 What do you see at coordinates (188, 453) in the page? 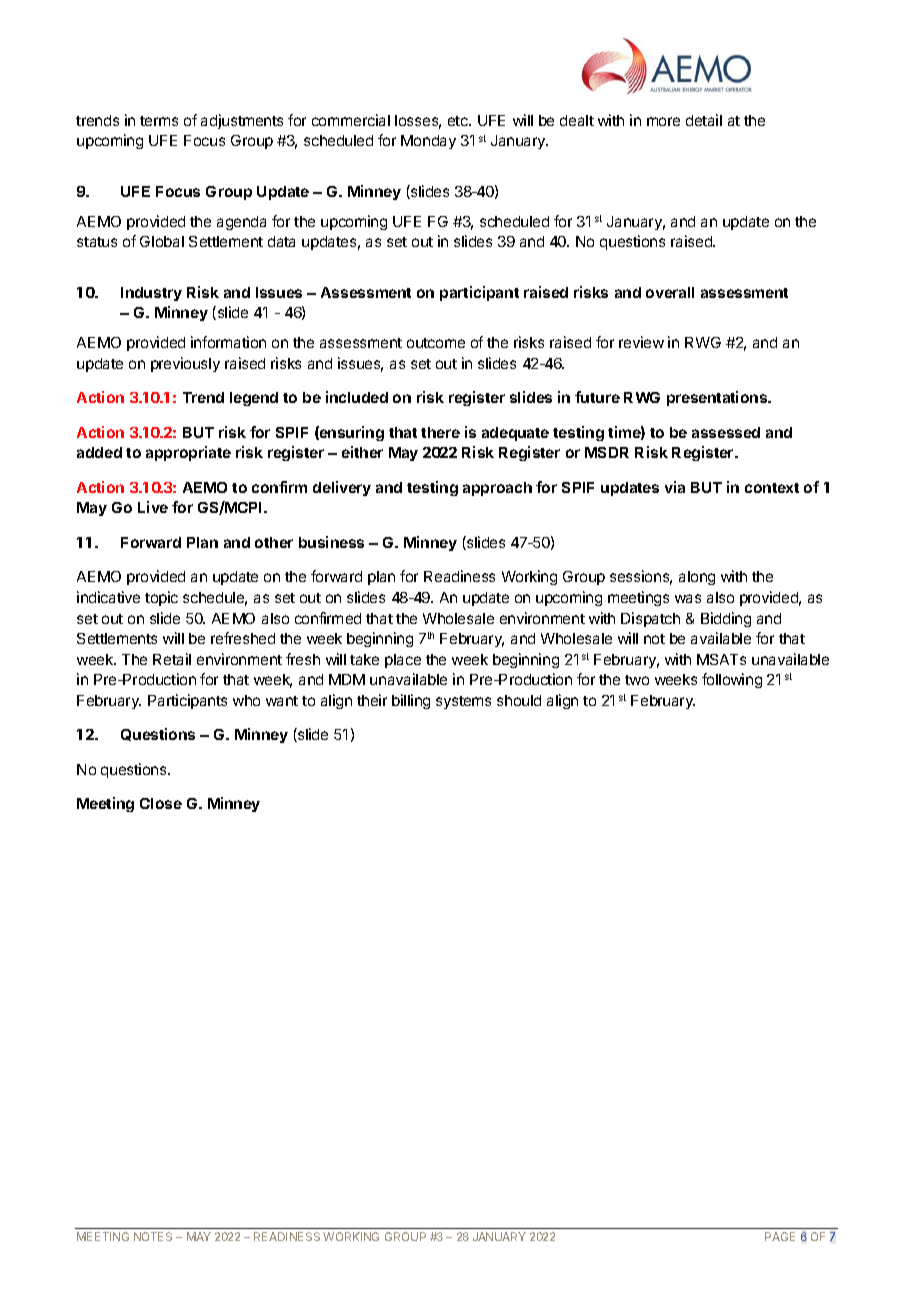
I see `appropriate` at bounding box center [188, 453].
